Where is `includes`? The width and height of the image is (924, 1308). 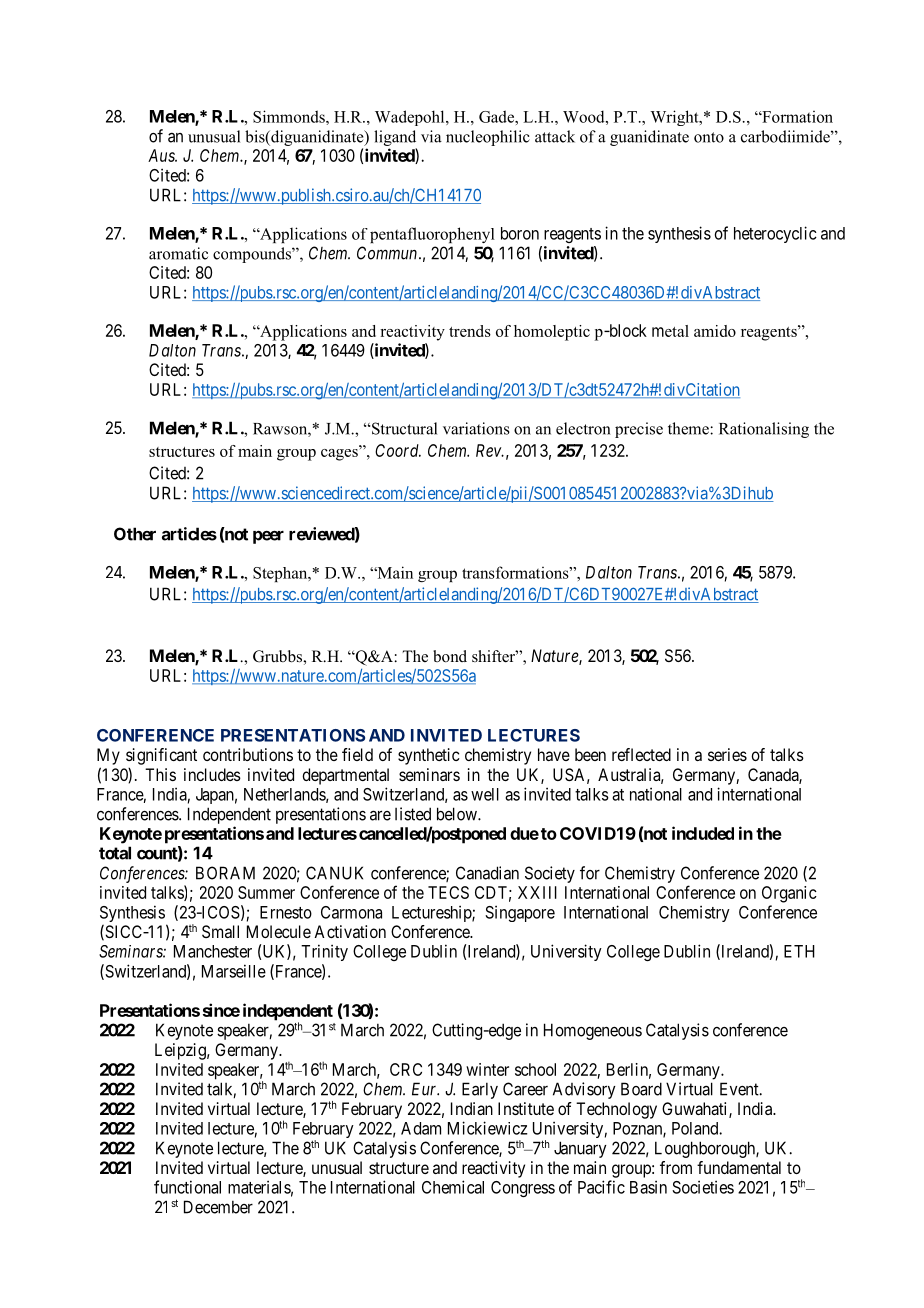
includes is located at coordinates (212, 774).
